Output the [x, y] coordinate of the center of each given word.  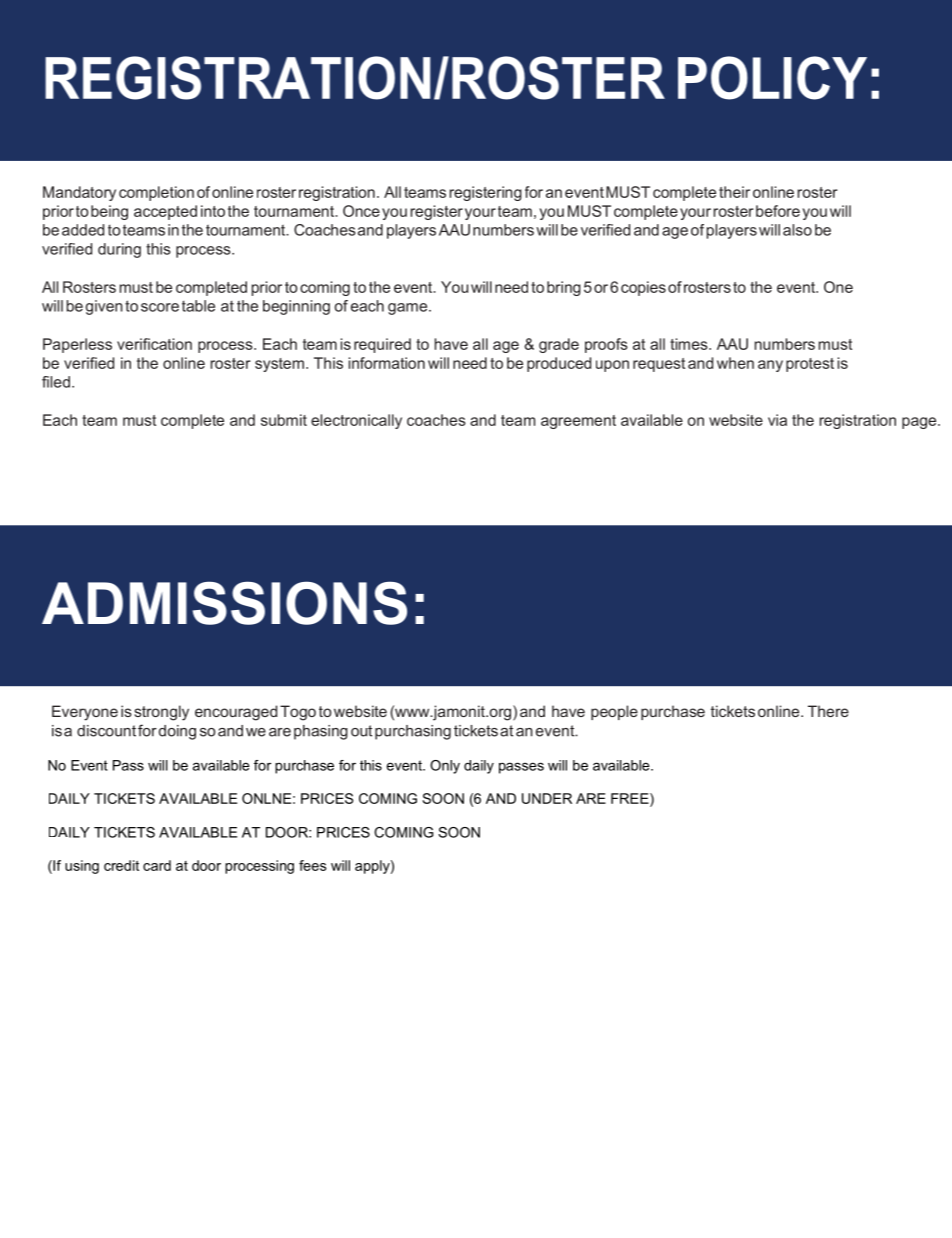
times [690, 344]
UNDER [547, 798]
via [777, 420]
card [157, 865]
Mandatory [79, 193]
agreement [578, 422]
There [828, 711]
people [614, 712]
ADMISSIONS [224, 603]
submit [284, 420]
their [734, 192]
